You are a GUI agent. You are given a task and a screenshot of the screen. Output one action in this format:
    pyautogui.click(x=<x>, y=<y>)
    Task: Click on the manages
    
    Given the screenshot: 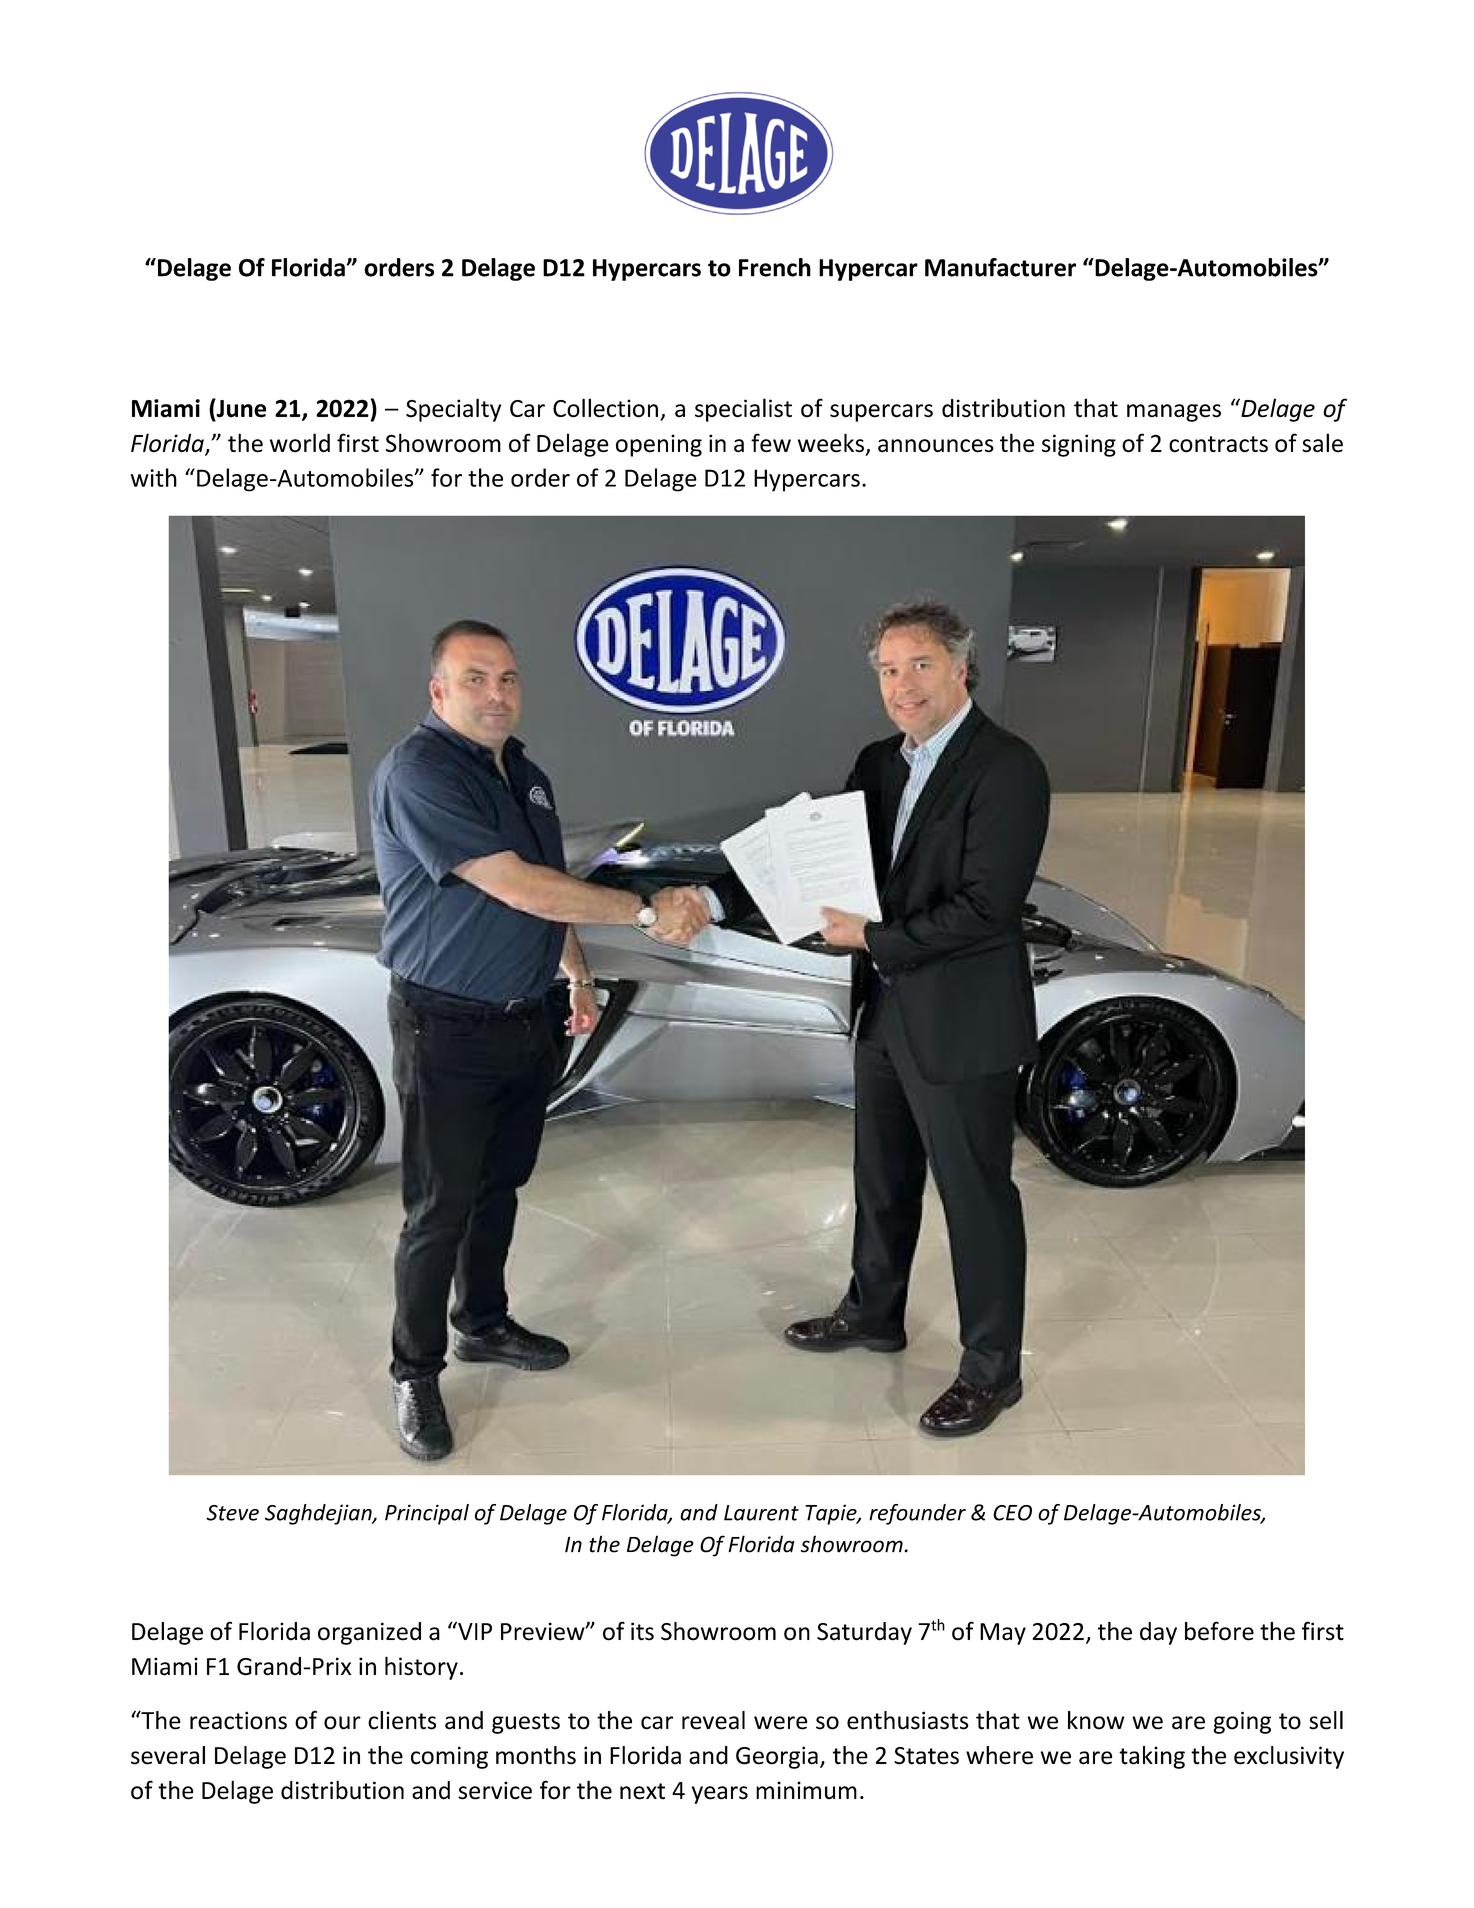 What is the action you would take?
    pyautogui.click(x=1174, y=413)
